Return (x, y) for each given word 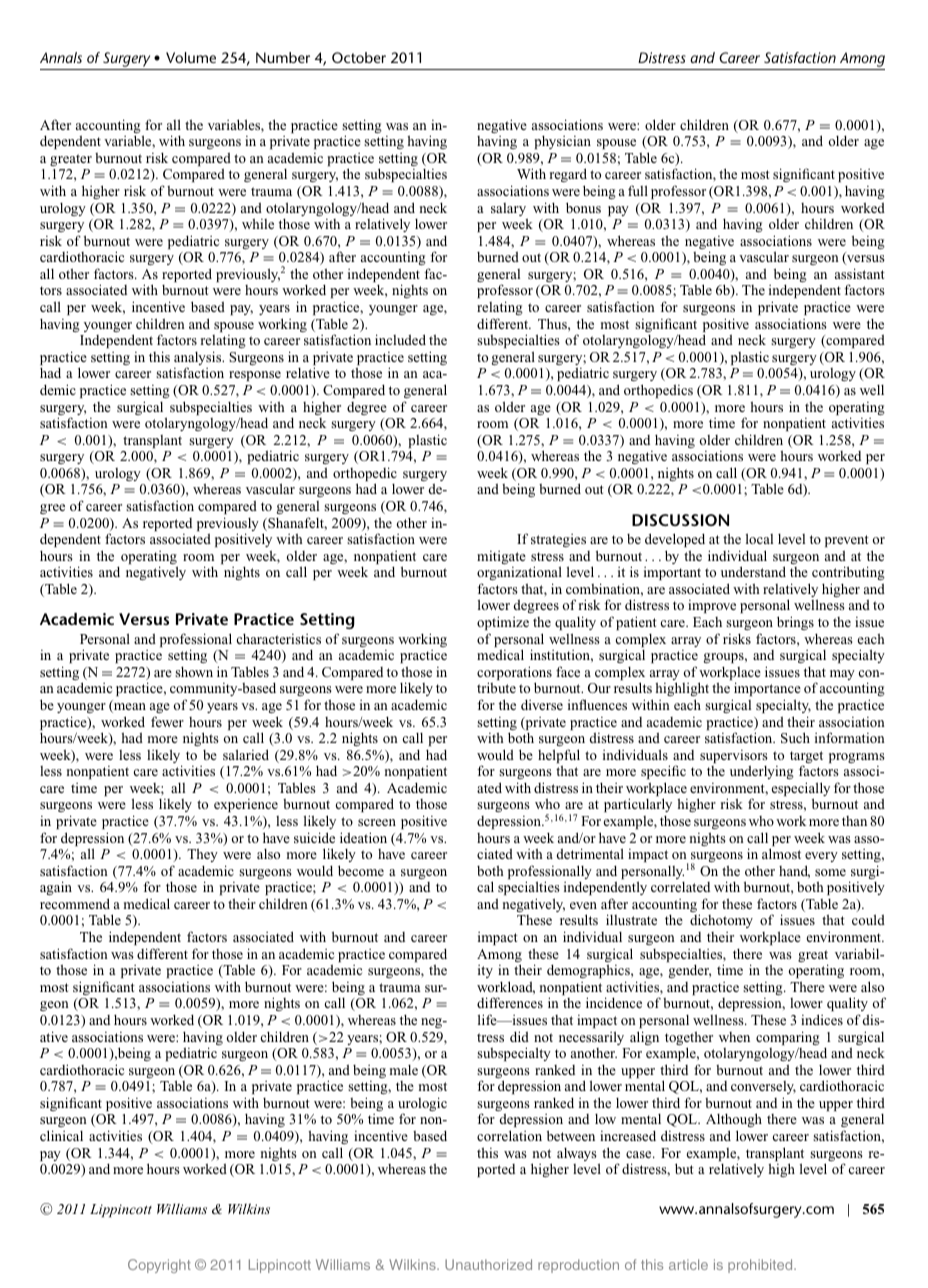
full (638, 190)
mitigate (501, 557)
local (759, 538)
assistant (860, 273)
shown (194, 671)
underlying (762, 772)
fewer (167, 721)
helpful (559, 757)
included (400, 339)
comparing (788, 1039)
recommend (75, 903)
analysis (199, 359)
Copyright (159, 1266)
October (359, 57)
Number (283, 57)
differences (510, 1002)
